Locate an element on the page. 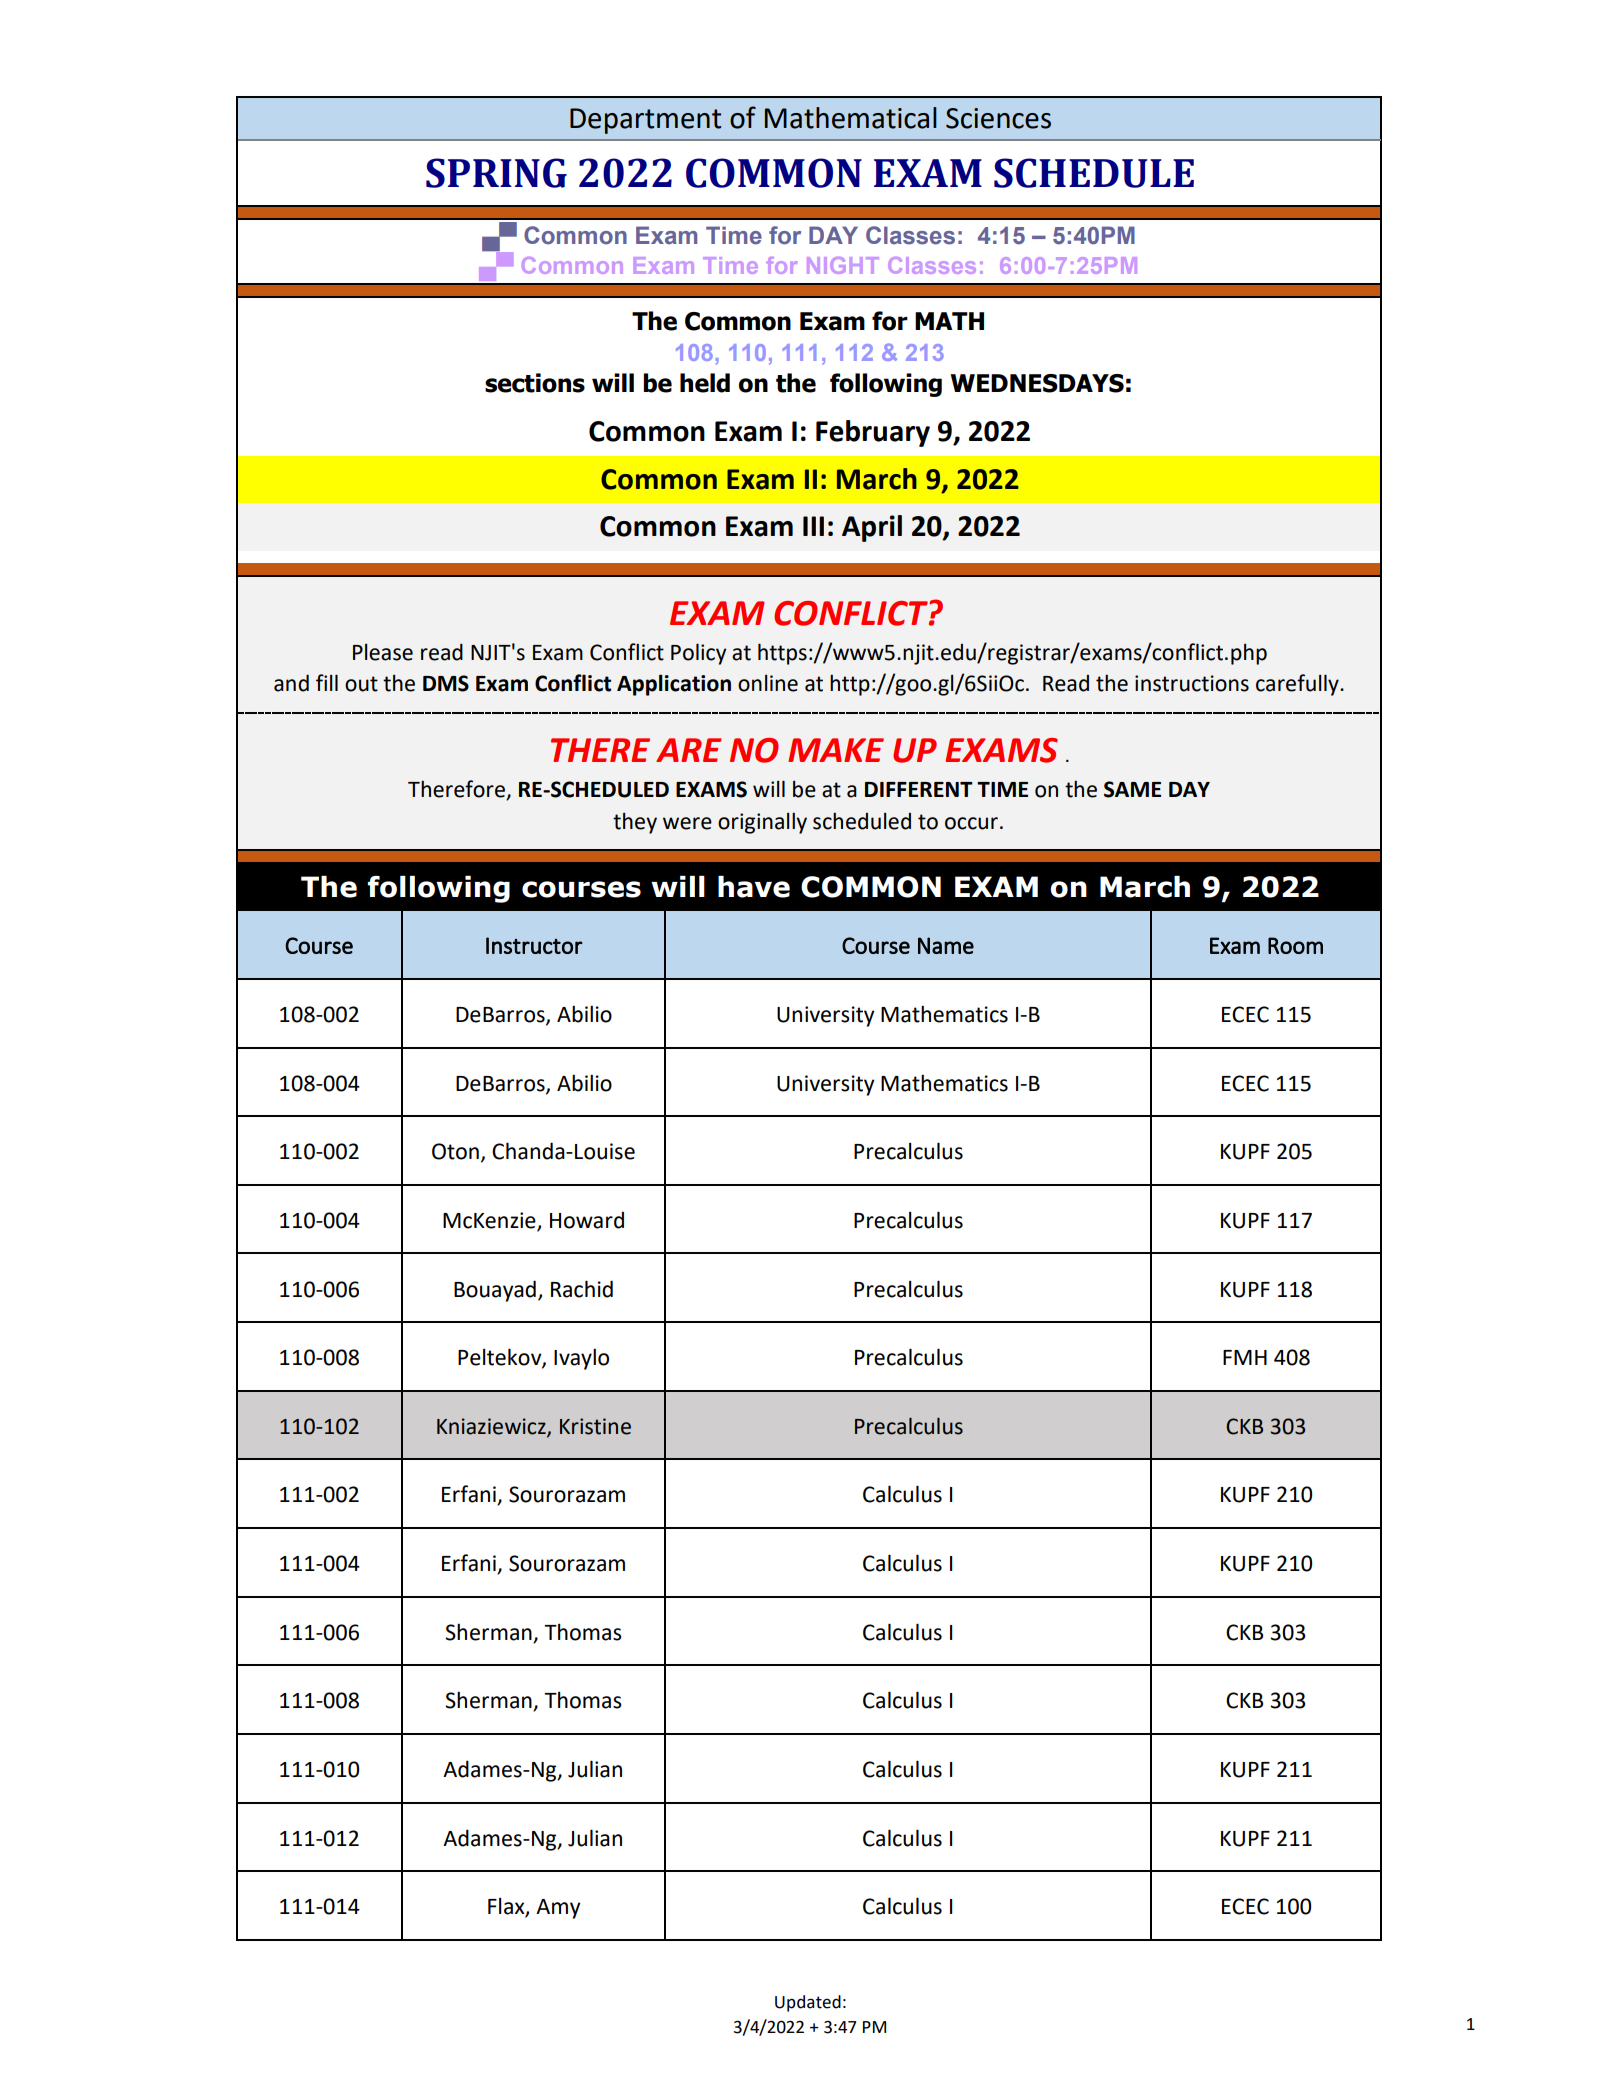 Image resolution: width=1621 pixels, height=2097 pixels. SPRING is located at coordinates (496, 173).
